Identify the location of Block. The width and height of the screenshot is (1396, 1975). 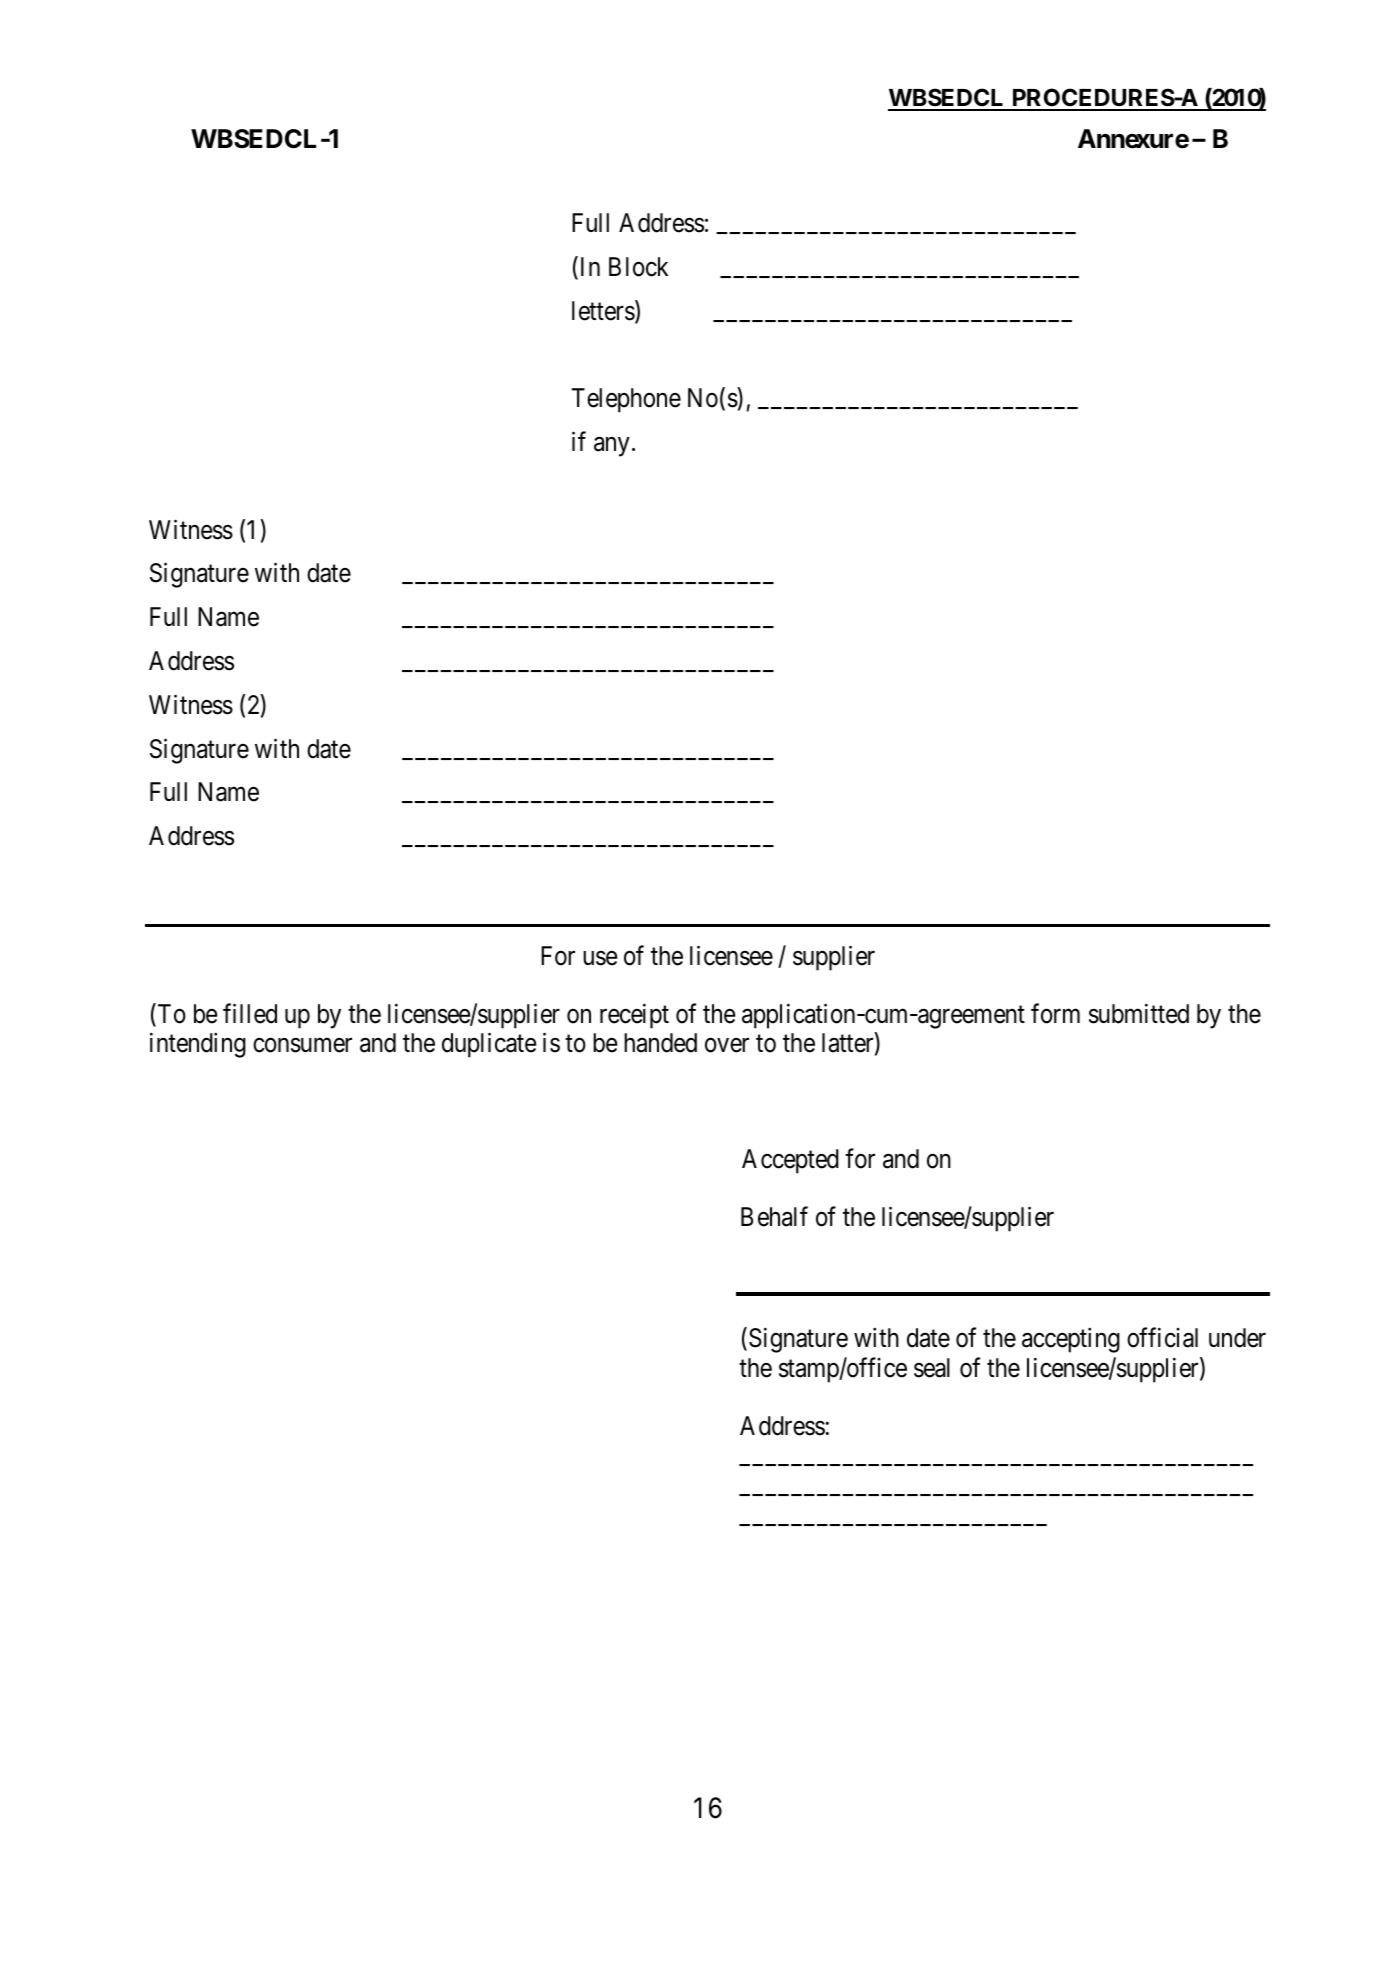
(638, 267).
